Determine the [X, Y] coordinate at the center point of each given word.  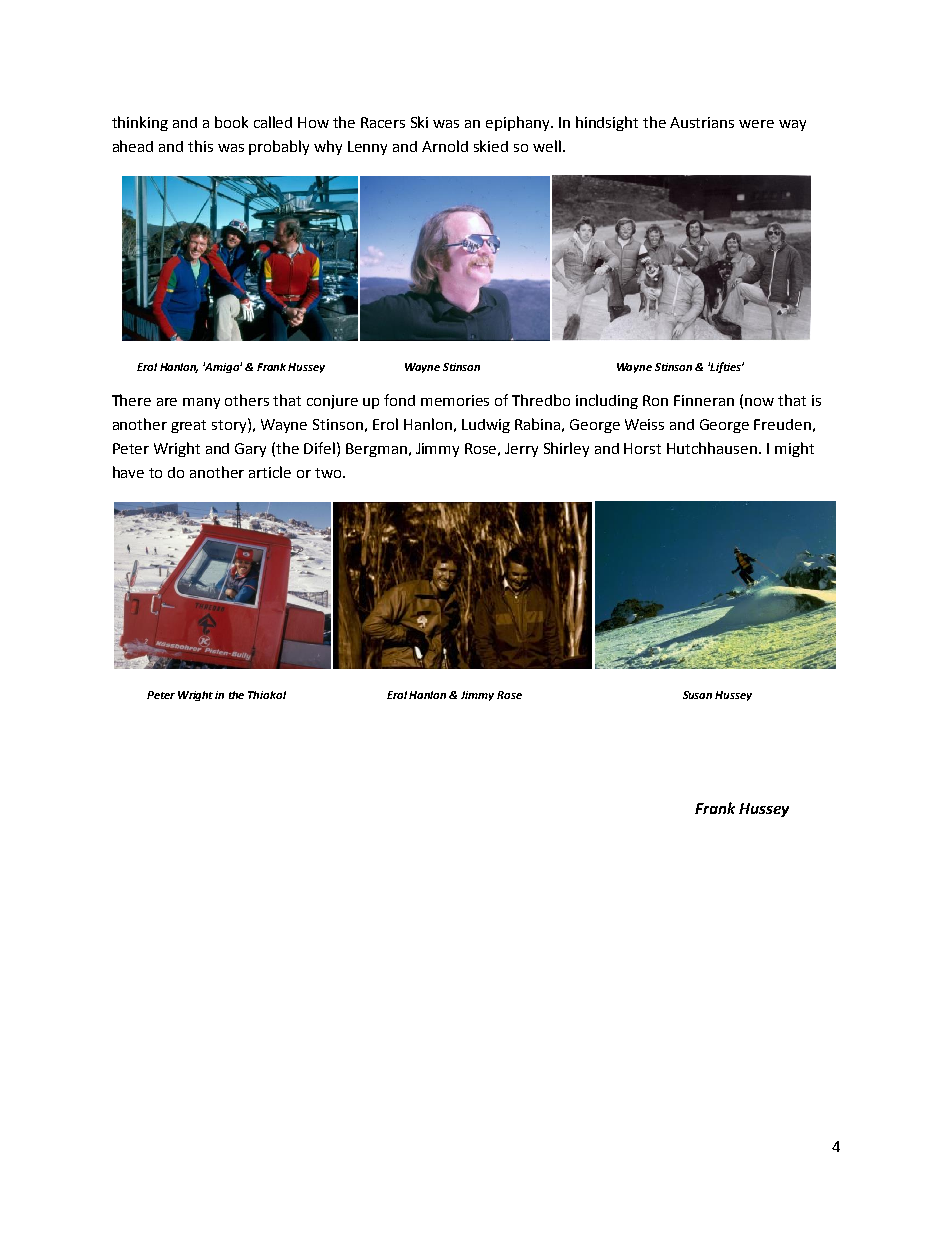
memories [455, 400]
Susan [697, 695]
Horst [642, 448]
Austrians [702, 122]
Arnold [445, 146]
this [200, 146]
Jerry [521, 450]
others [247, 400]
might [794, 449]
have [128, 472]
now [759, 402]
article [270, 472]
